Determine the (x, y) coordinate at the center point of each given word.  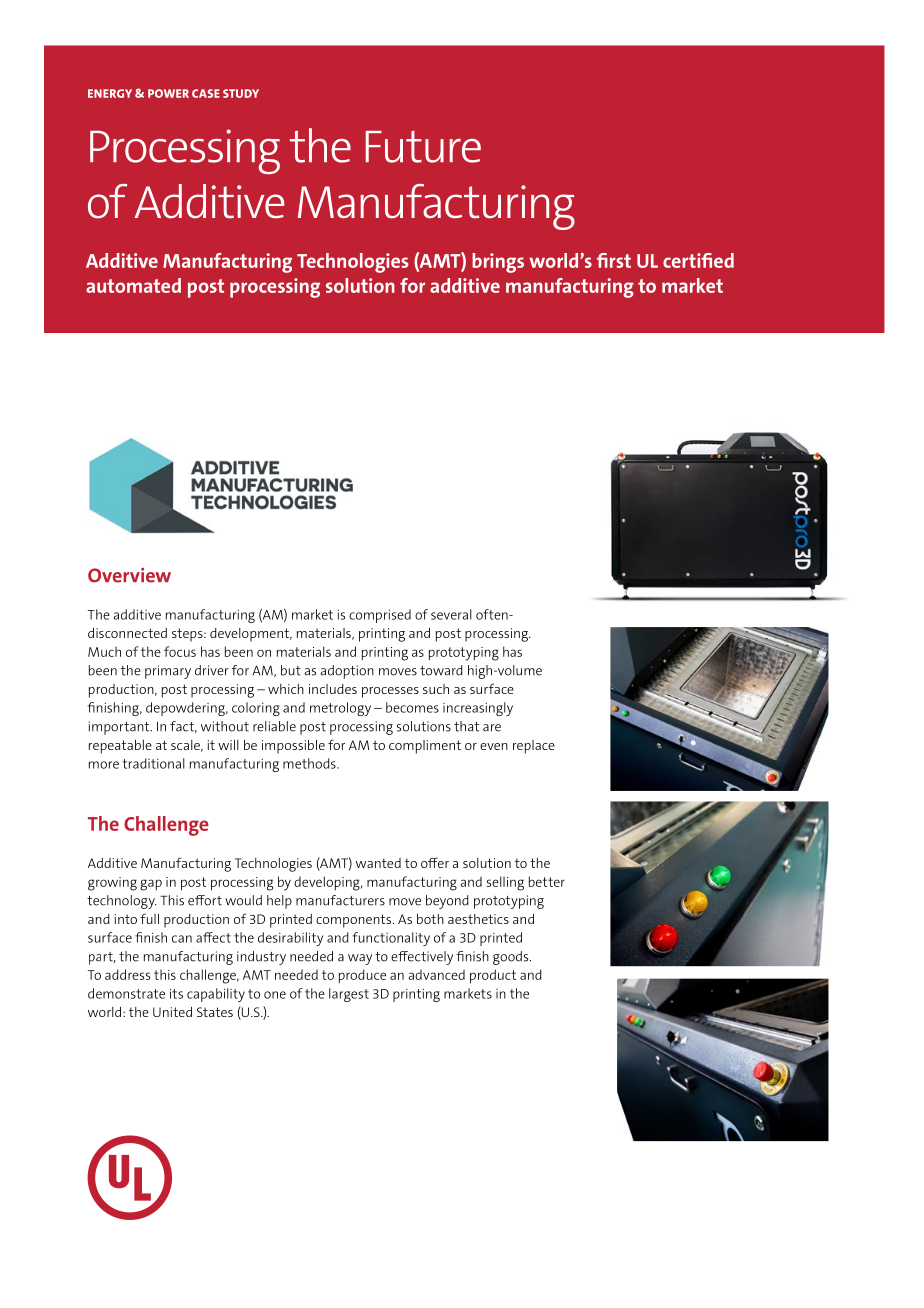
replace (534, 747)
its (176, 993)
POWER (168, 93)
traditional (154, 763)
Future (423, 147)
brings (498, 263)
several (451, 614)
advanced (437, 974)
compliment (425, 747)
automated (133, 285)
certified (698, 260)
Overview (129, 575)
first (614, 260)
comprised (380, 616)
